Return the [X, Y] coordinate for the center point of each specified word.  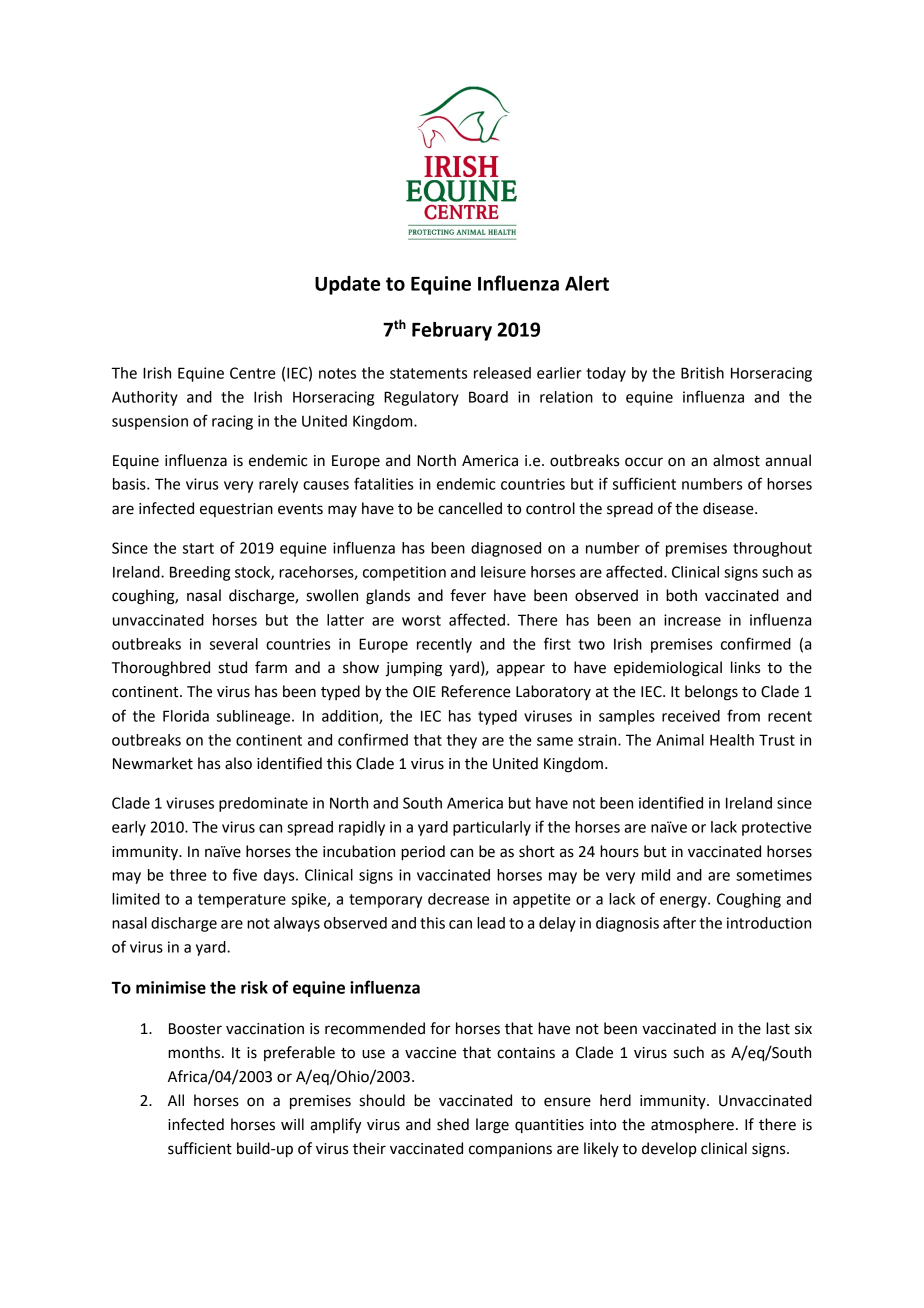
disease [729, 508]
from [743, 715]
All [176, 1100]
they [462, 741]
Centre [253, 373]
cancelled [470, 508]
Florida [186, 716]
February [452, 331]
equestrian [236, 510]
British [702, 373]
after [679, 922]
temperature [242, 901]
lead [491, 923]
